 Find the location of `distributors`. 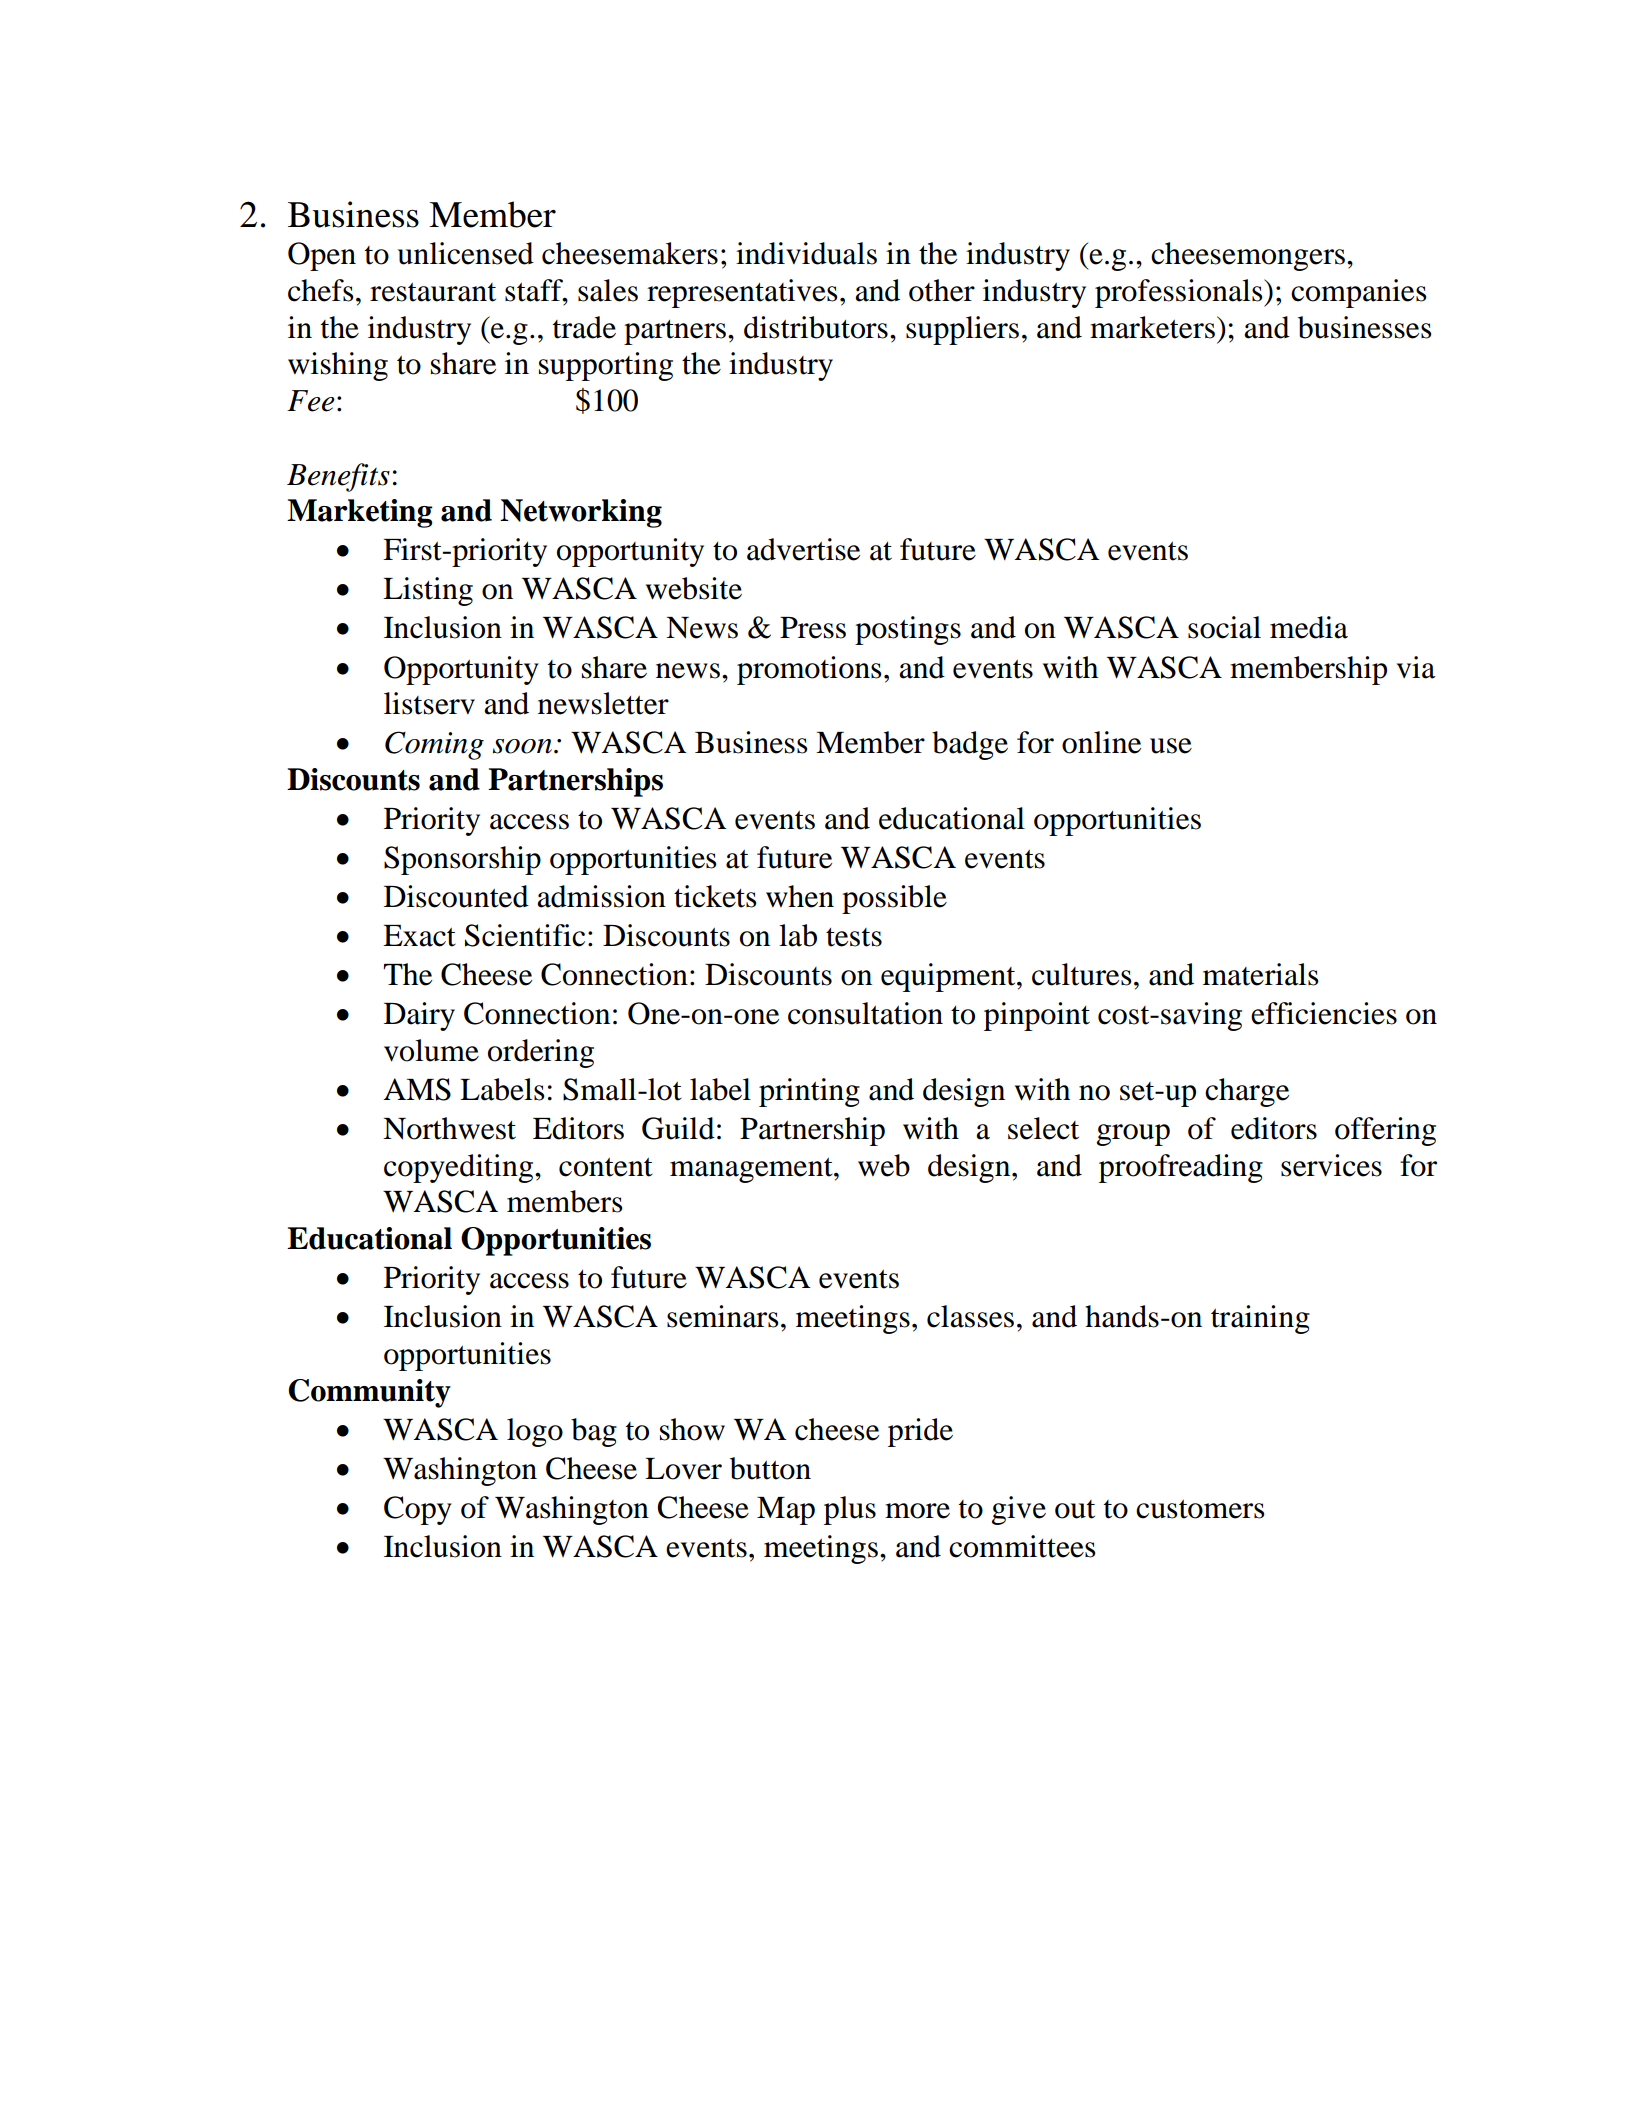

distributors is located at coordinates (816, 327).
